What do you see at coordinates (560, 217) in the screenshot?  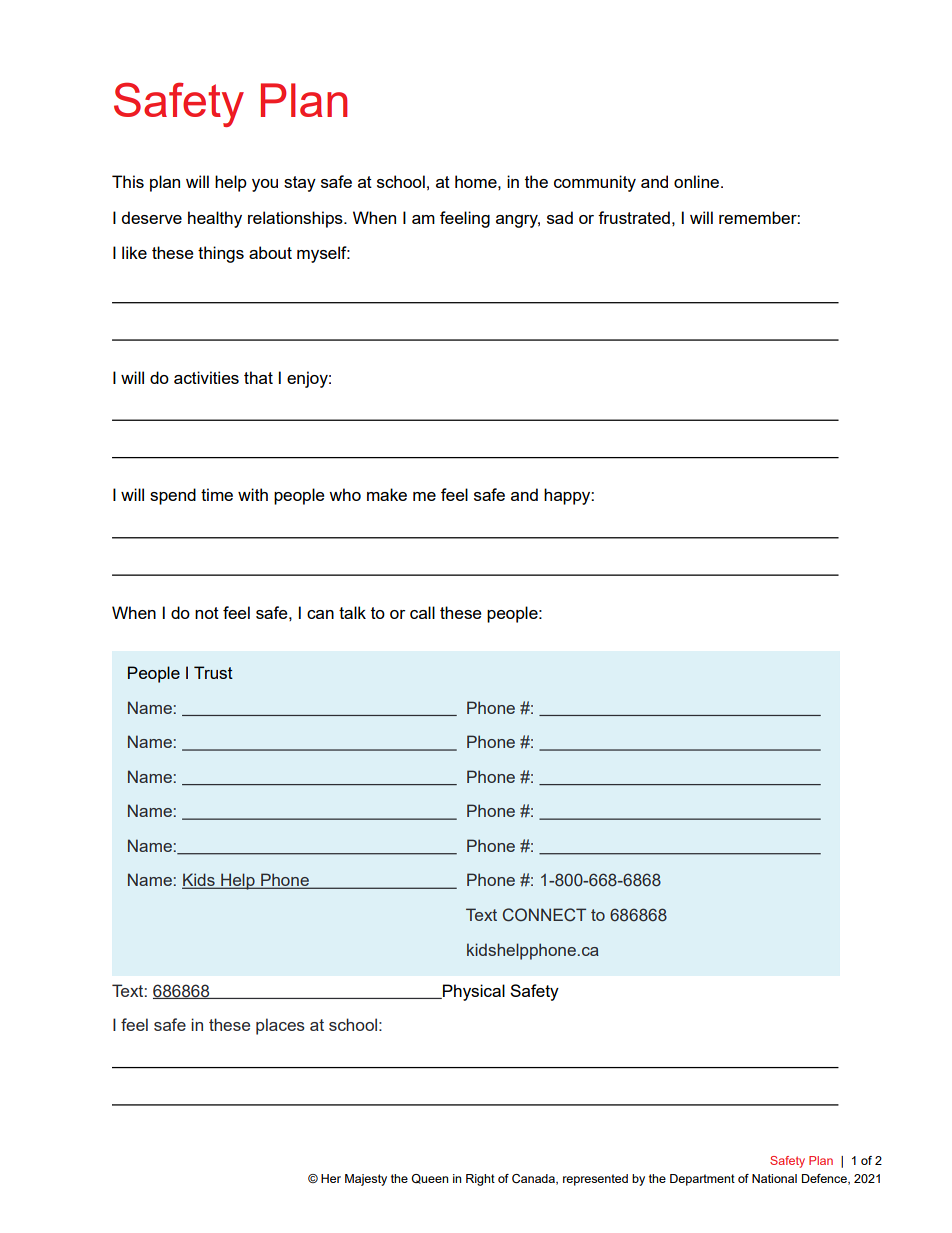 I see `sad` at bounding box center [560, 217].
